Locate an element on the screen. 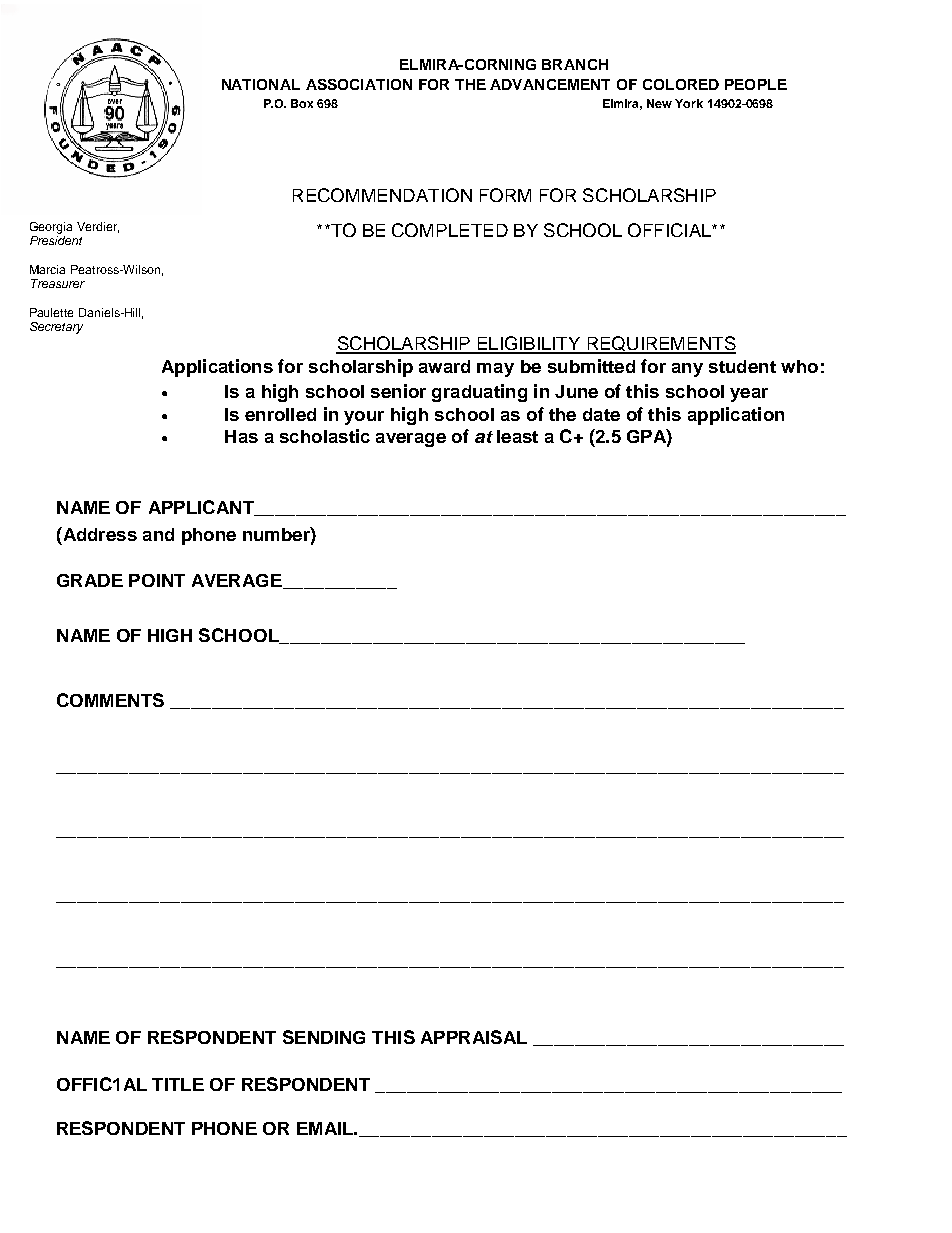  POINT is located at coordinates (157, 580).
